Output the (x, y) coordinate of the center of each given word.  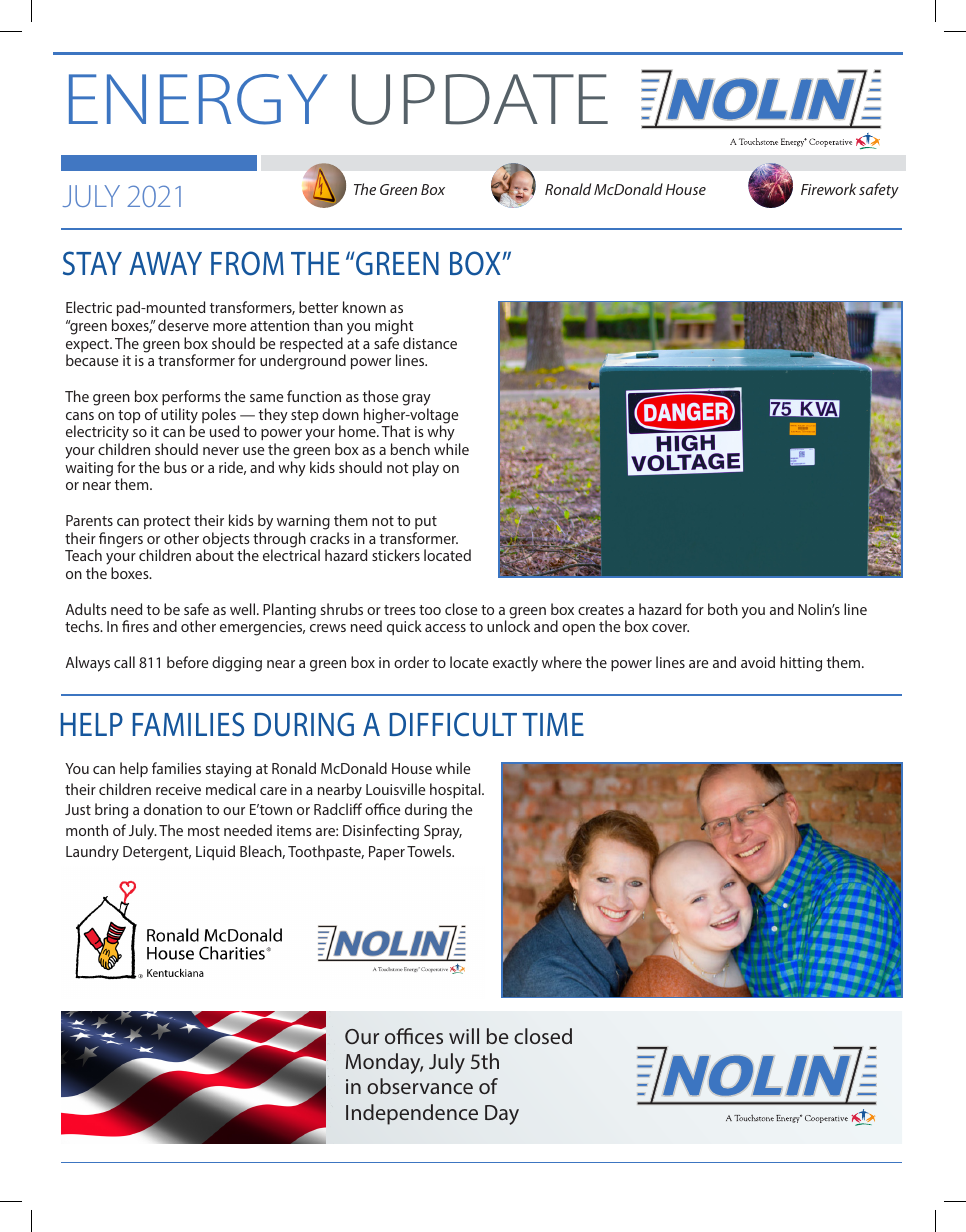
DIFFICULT (453, 724)
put (426, 522)
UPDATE (480, 99)
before (187, 662)
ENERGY (198, 99)
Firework (828, 189)
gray (416, 400)
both (723, 609)
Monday (384, 1063)
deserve (183, 325)
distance (430, 343)
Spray (443, 832)
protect (167, 522)
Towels (430, 851)
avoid (758, 662)
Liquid (215, 852)
